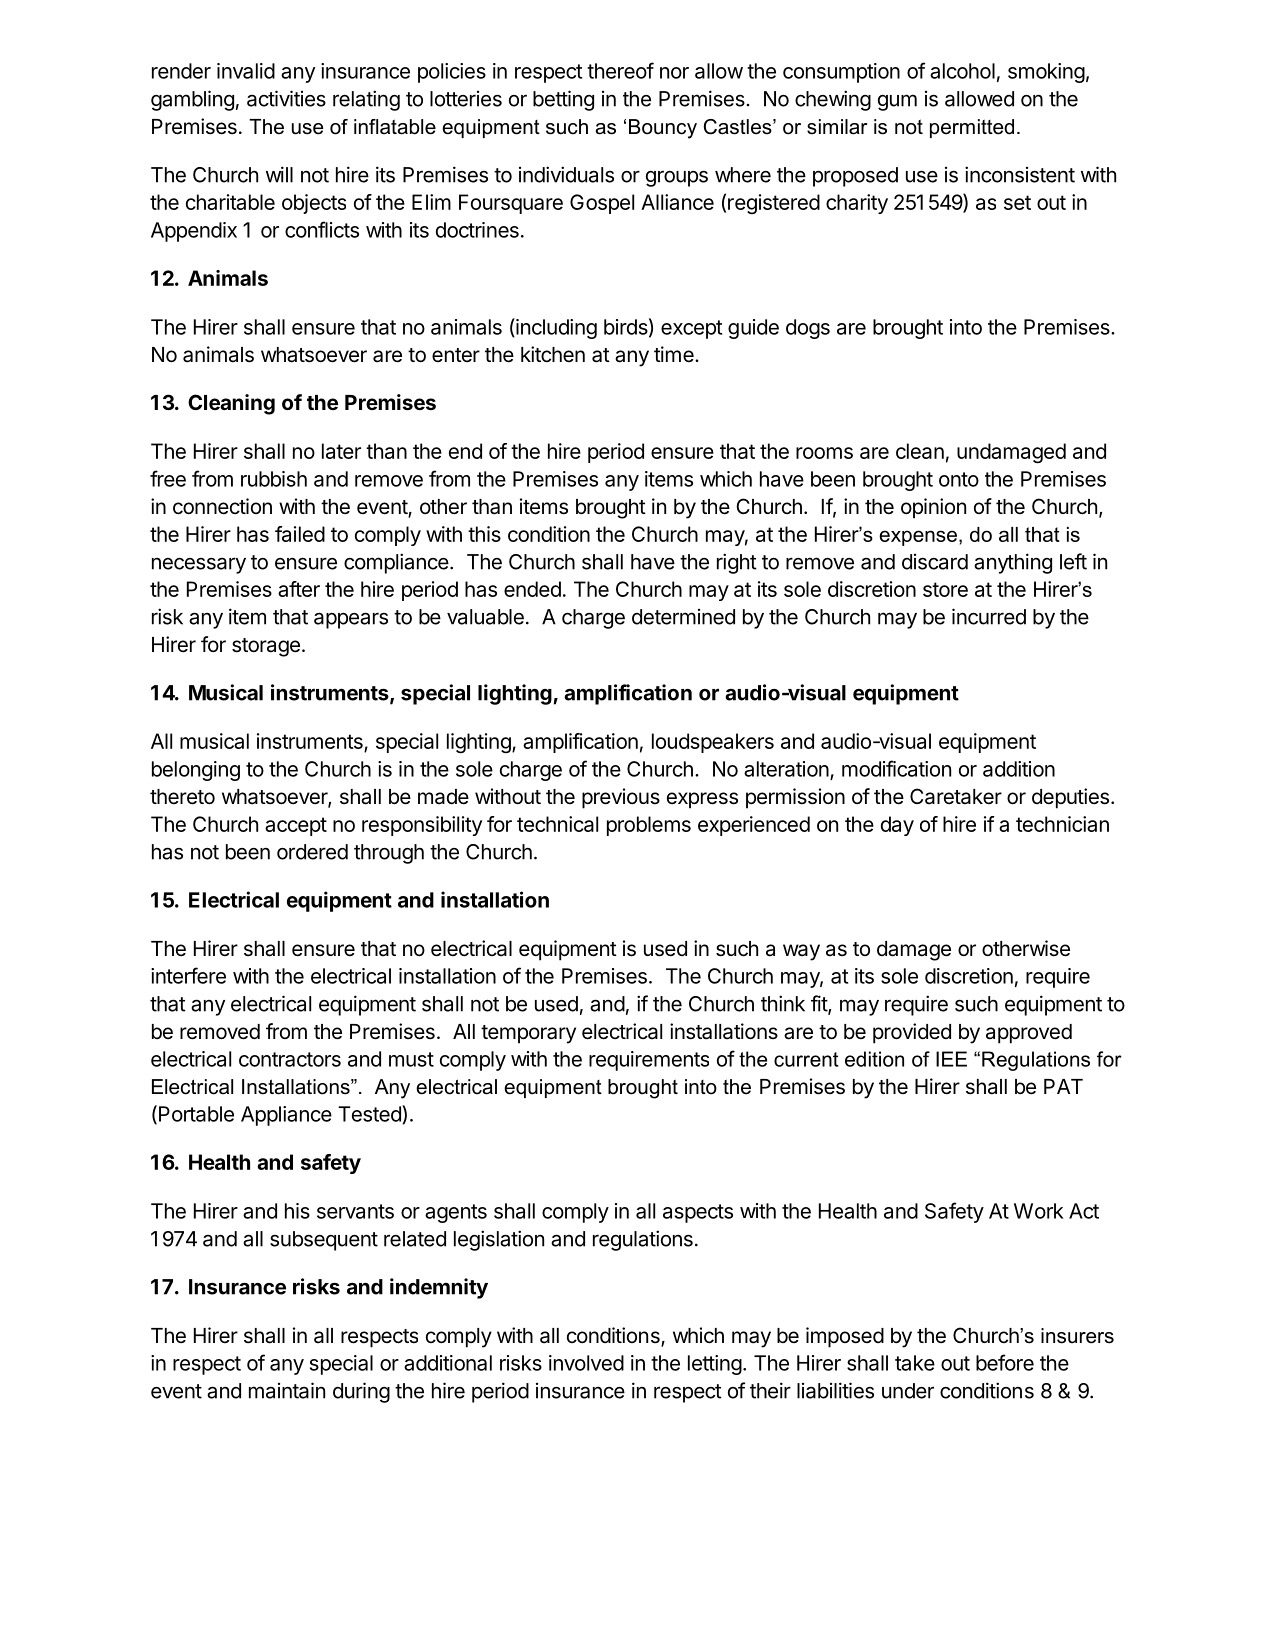 This image has height=1652, width=1276. Describe the element at coordinates (649, 826) in the image. I see `problems` at that location.
